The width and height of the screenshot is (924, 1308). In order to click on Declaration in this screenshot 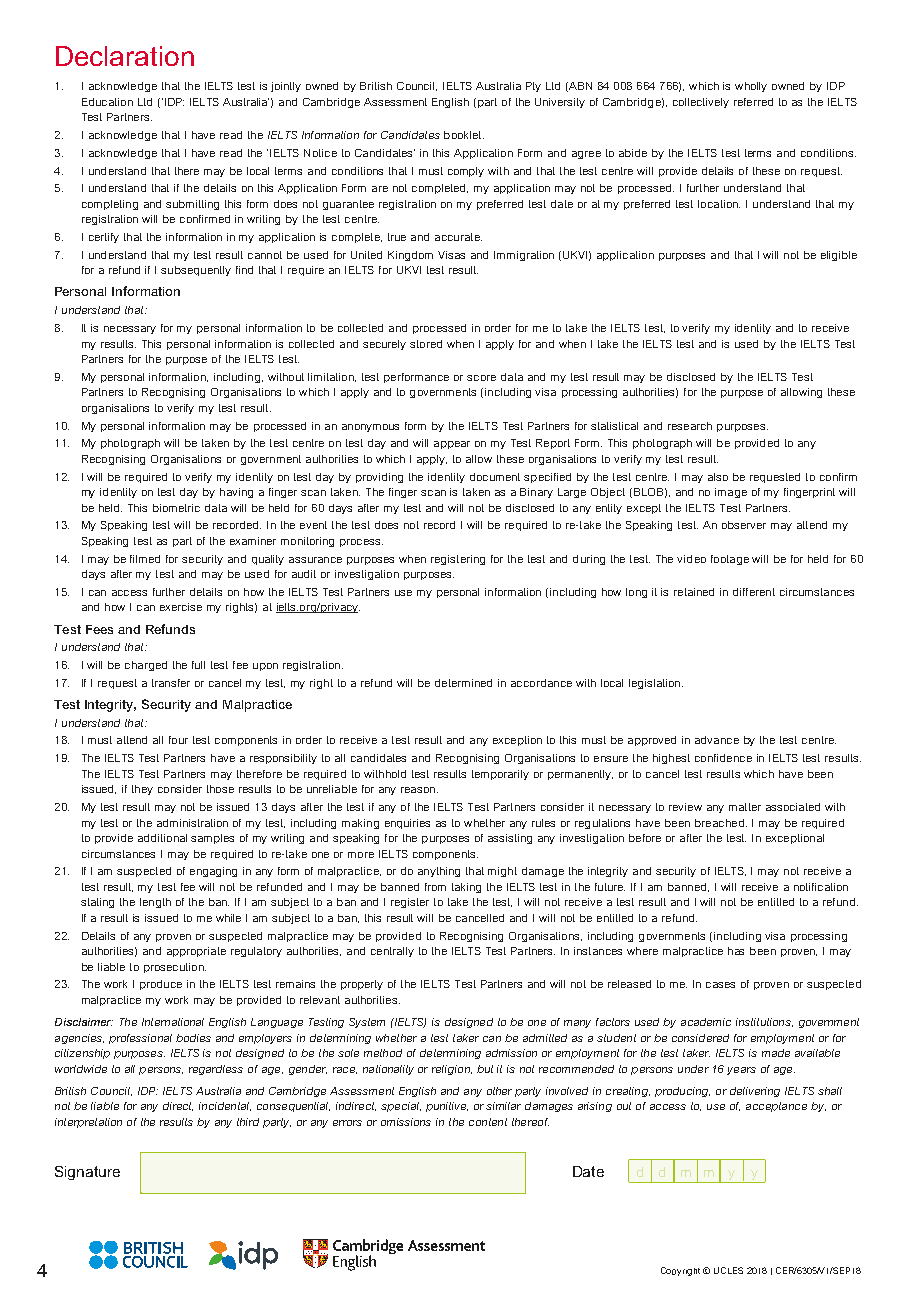, I will do `click(125, 56)`.
